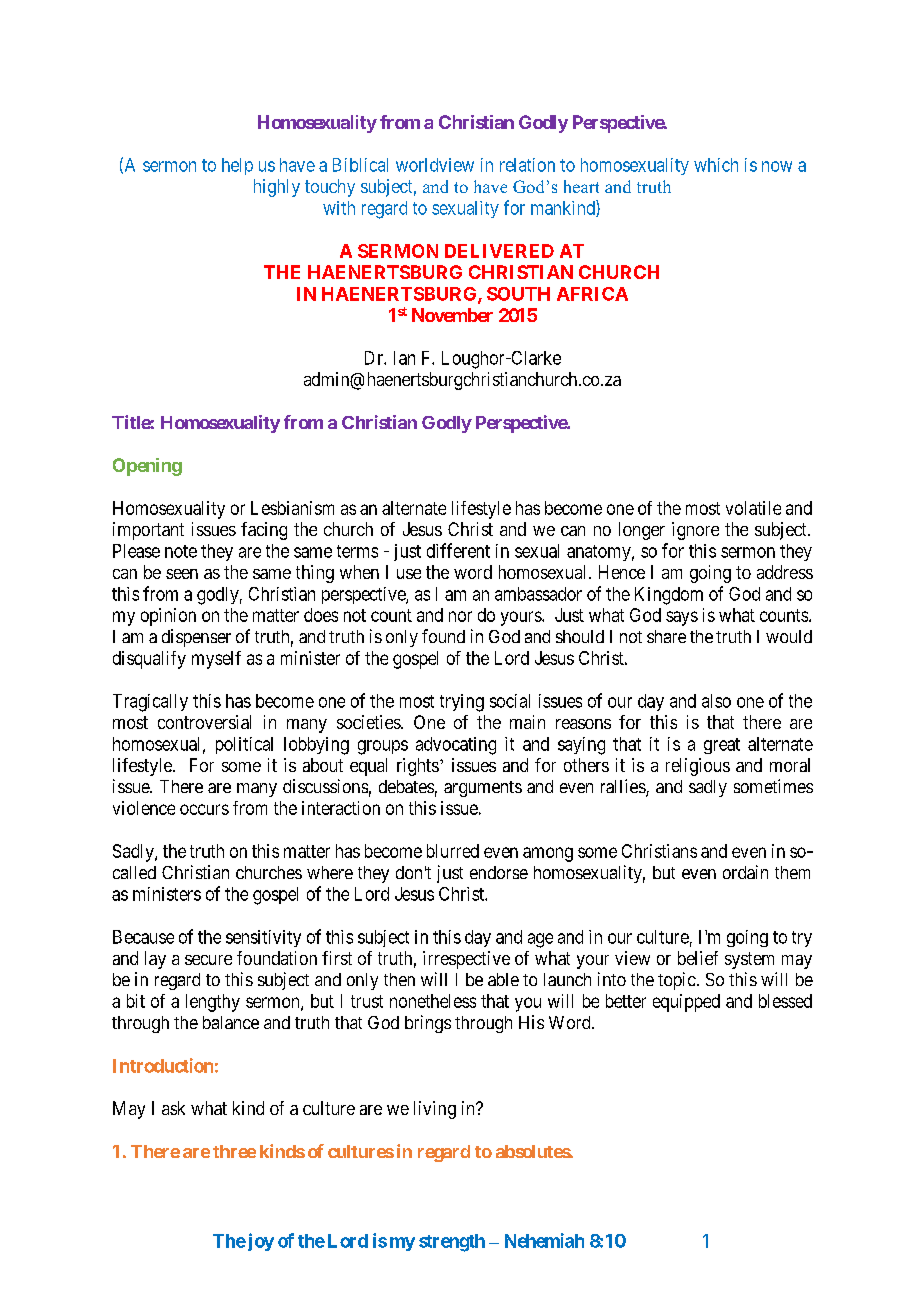 The height and width of the screenshot is (1308, 924). What do you see at coordinates (458, 550) in the screenshot?
I see `different` at bounding box center [458, 550].
